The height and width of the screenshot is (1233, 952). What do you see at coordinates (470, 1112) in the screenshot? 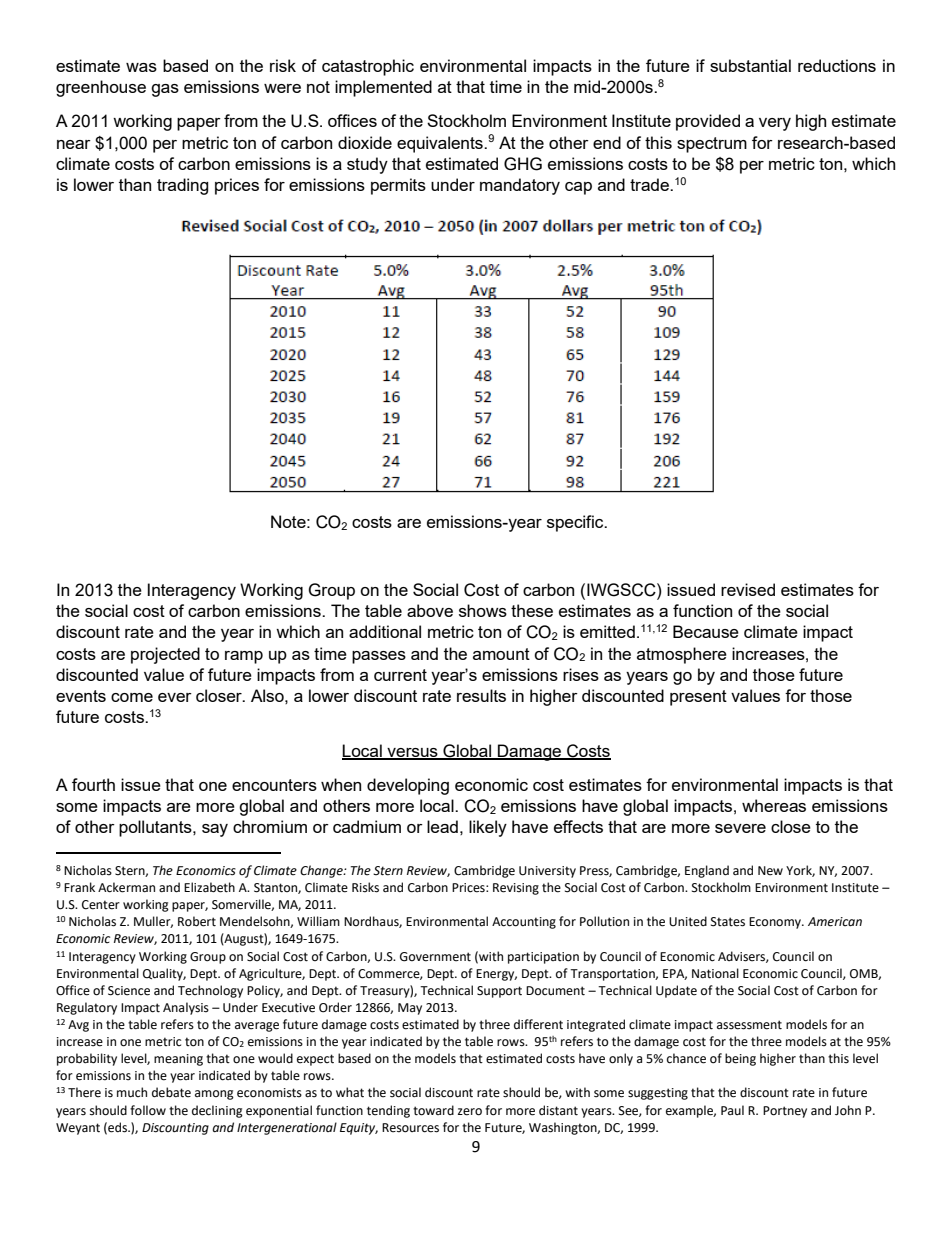
I see `zero` at bounding box center [470, 1112].
